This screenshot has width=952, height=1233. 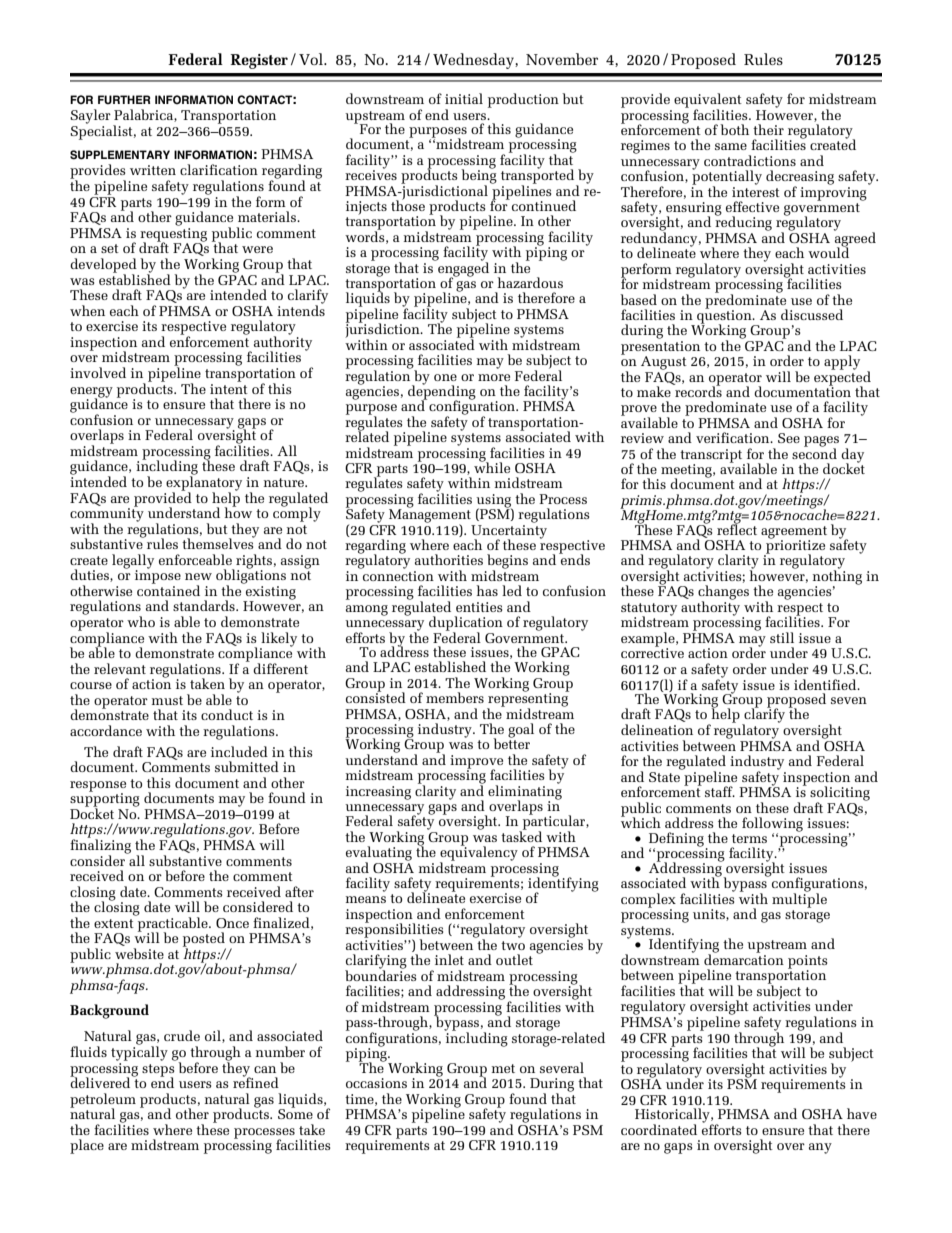 I want to click on FURTHER, so click(x=124, y=99).
